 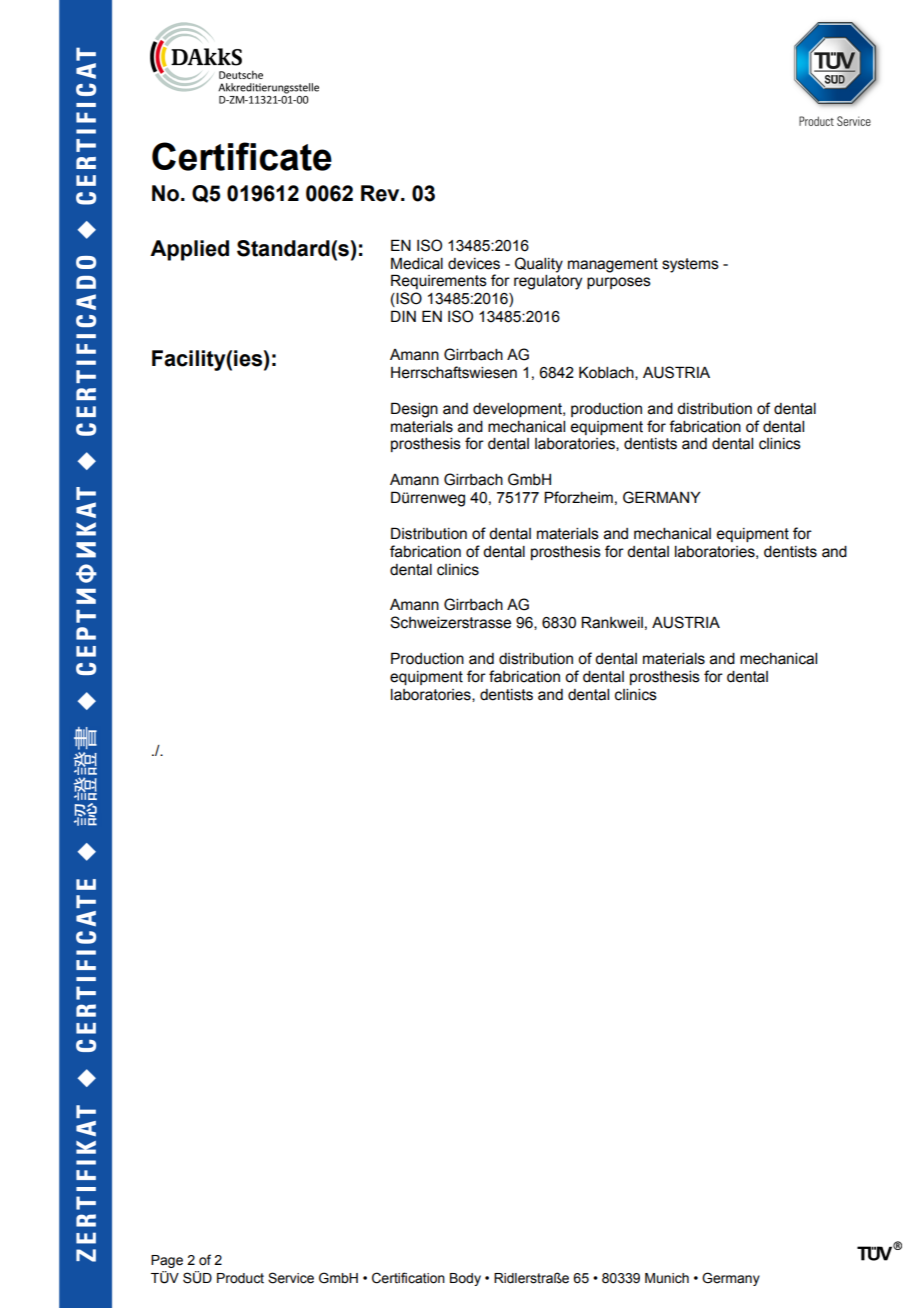 I want to click on DIN, so click(x=403, y=316).
